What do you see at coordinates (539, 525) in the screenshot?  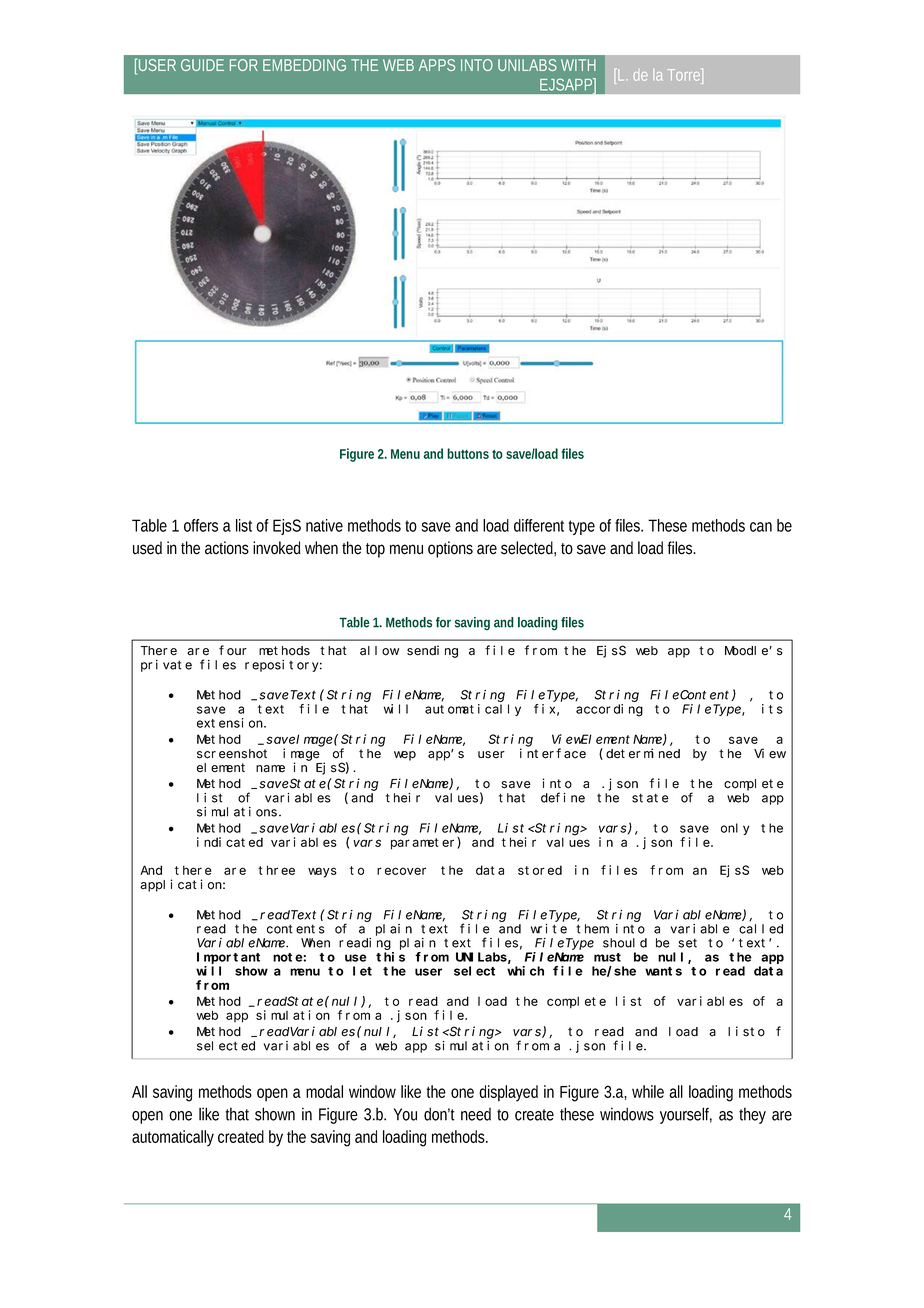 I see `different` at bounding box center [539, 525].
